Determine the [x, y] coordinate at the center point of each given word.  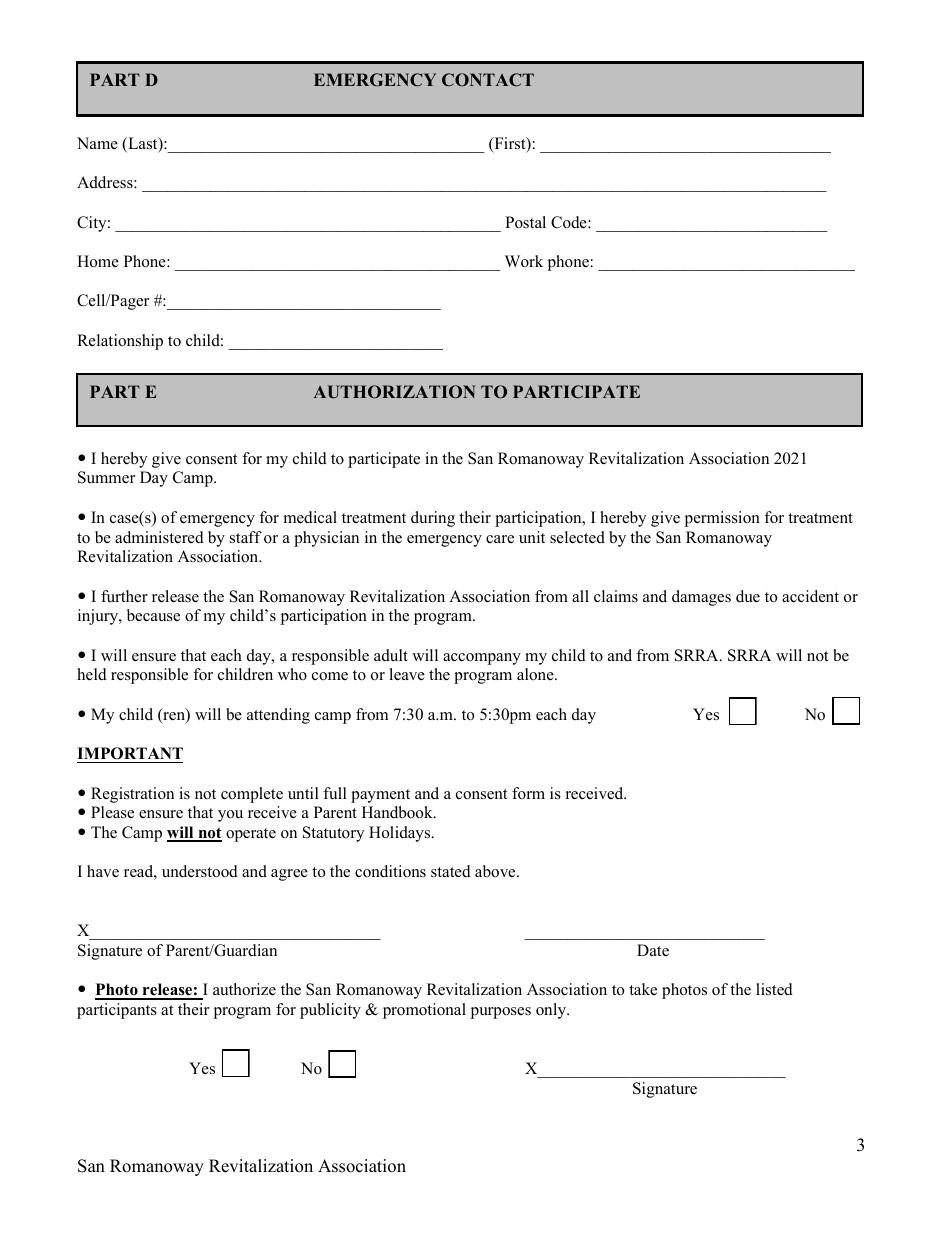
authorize [244, 989]
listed [774, 989]
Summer [106, 477]
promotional [424, 1011]
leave [407, 674]
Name [97, 143]
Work [524, 261]
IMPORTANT [130, 753]
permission [722, 519]
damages [701, 598]
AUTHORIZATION [394, 392]
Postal [525, 222]
